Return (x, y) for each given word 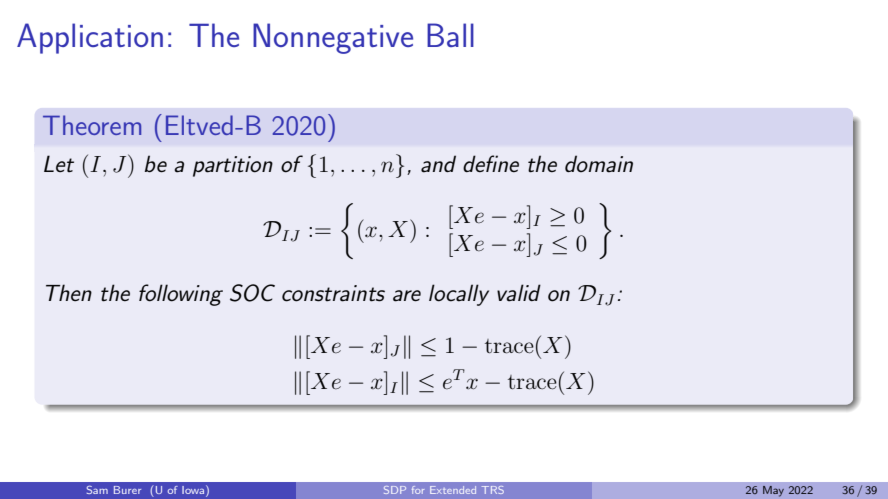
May (773, 491)
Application (90, 38)
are (407, 296)
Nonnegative (333, 38)
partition (233, 166)
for (418, 490)
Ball (450, 35)
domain (599, 164)
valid (519, 293)
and (438, 164)
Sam (97, 489)
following (181, 295)
